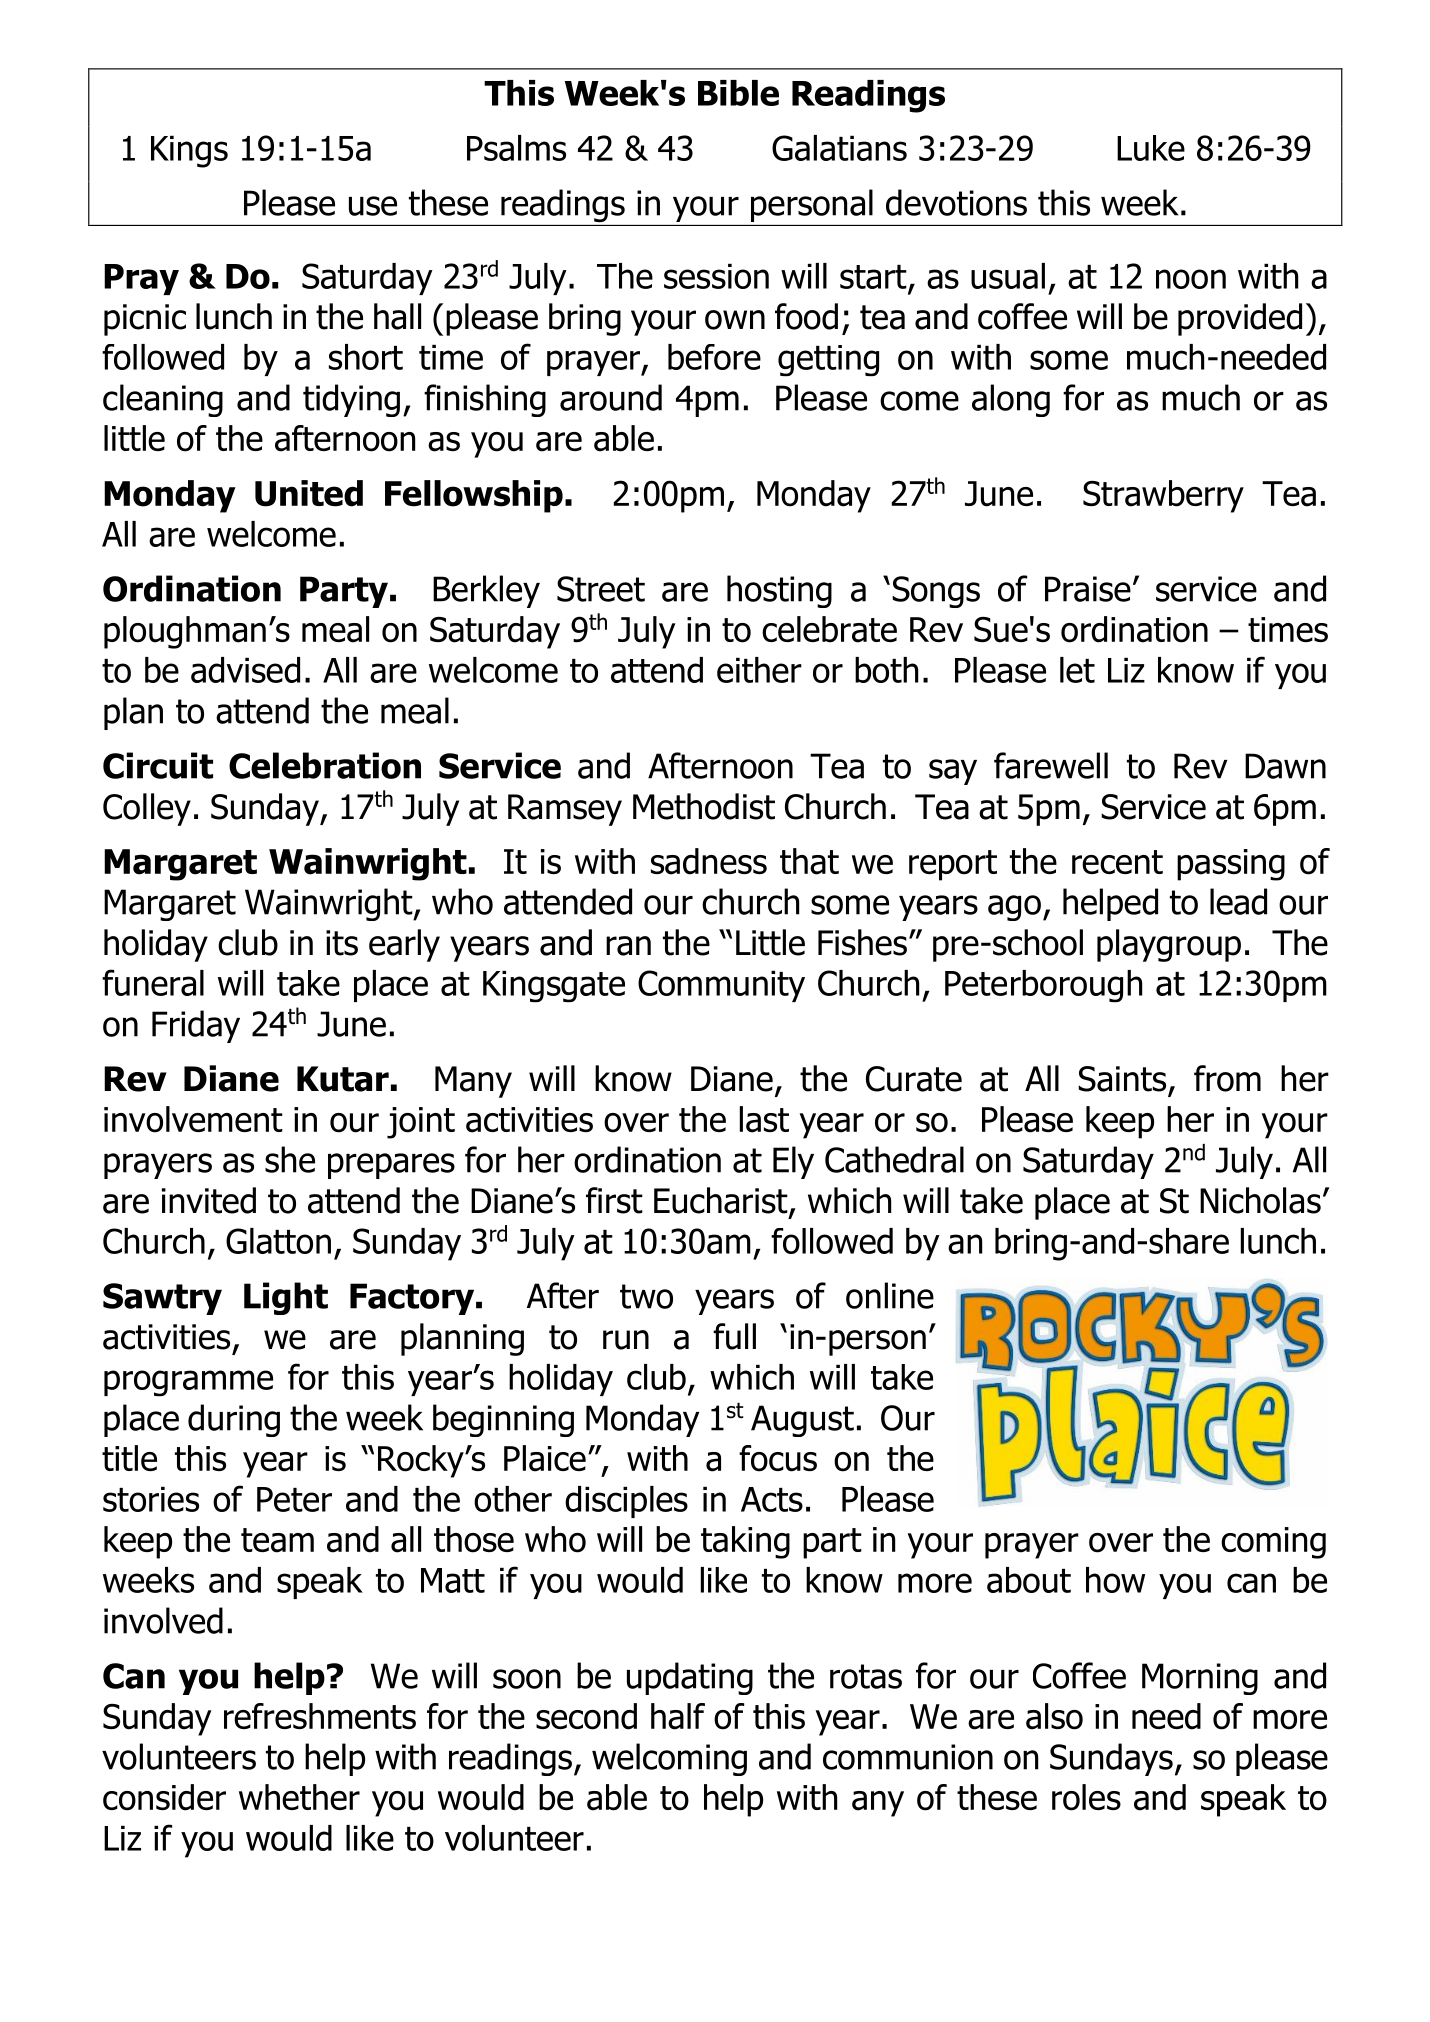  I want to click on invited, so click(209, 1200).
